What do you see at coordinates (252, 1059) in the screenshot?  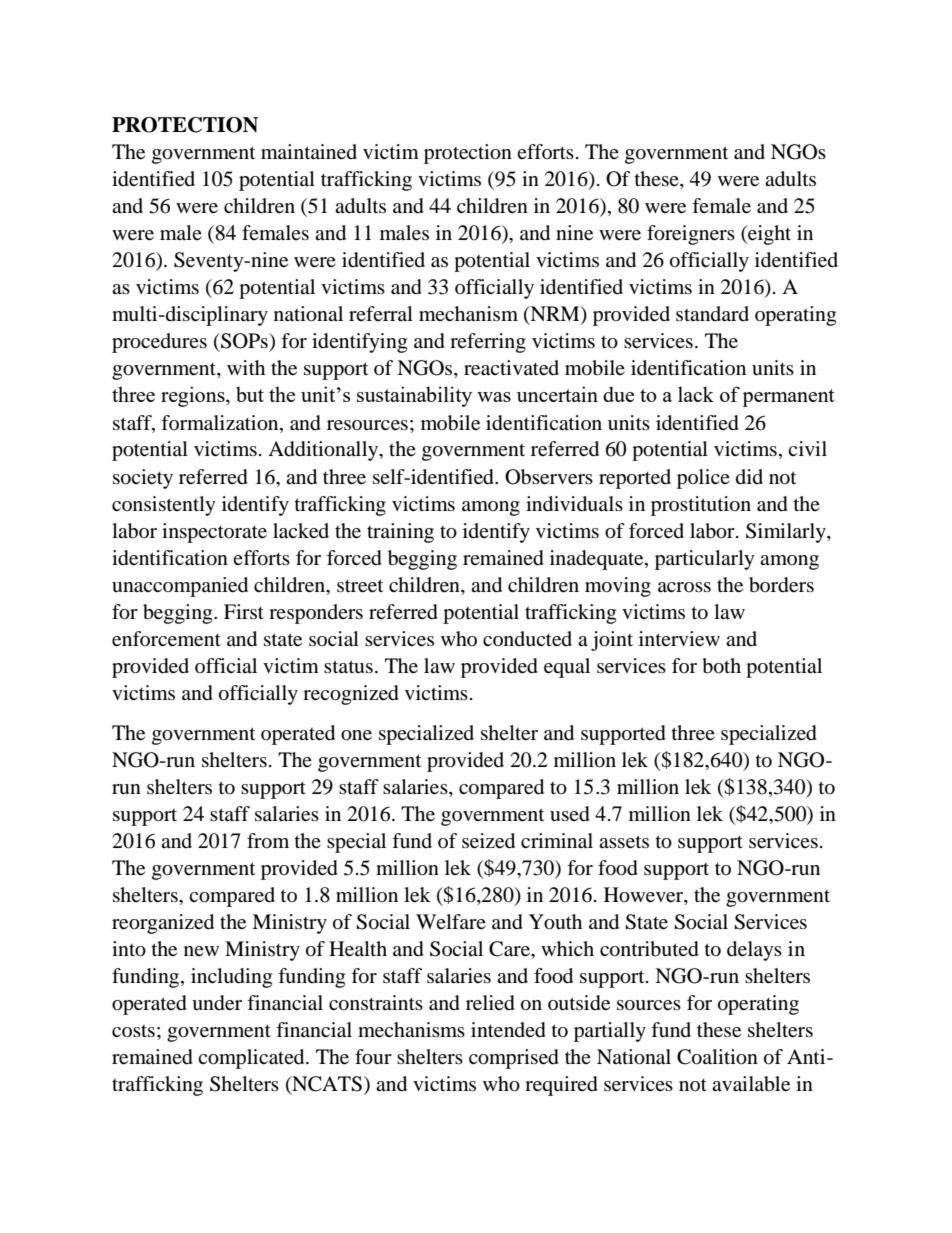 I see `complicated` at bounding box center [252, 1059].
